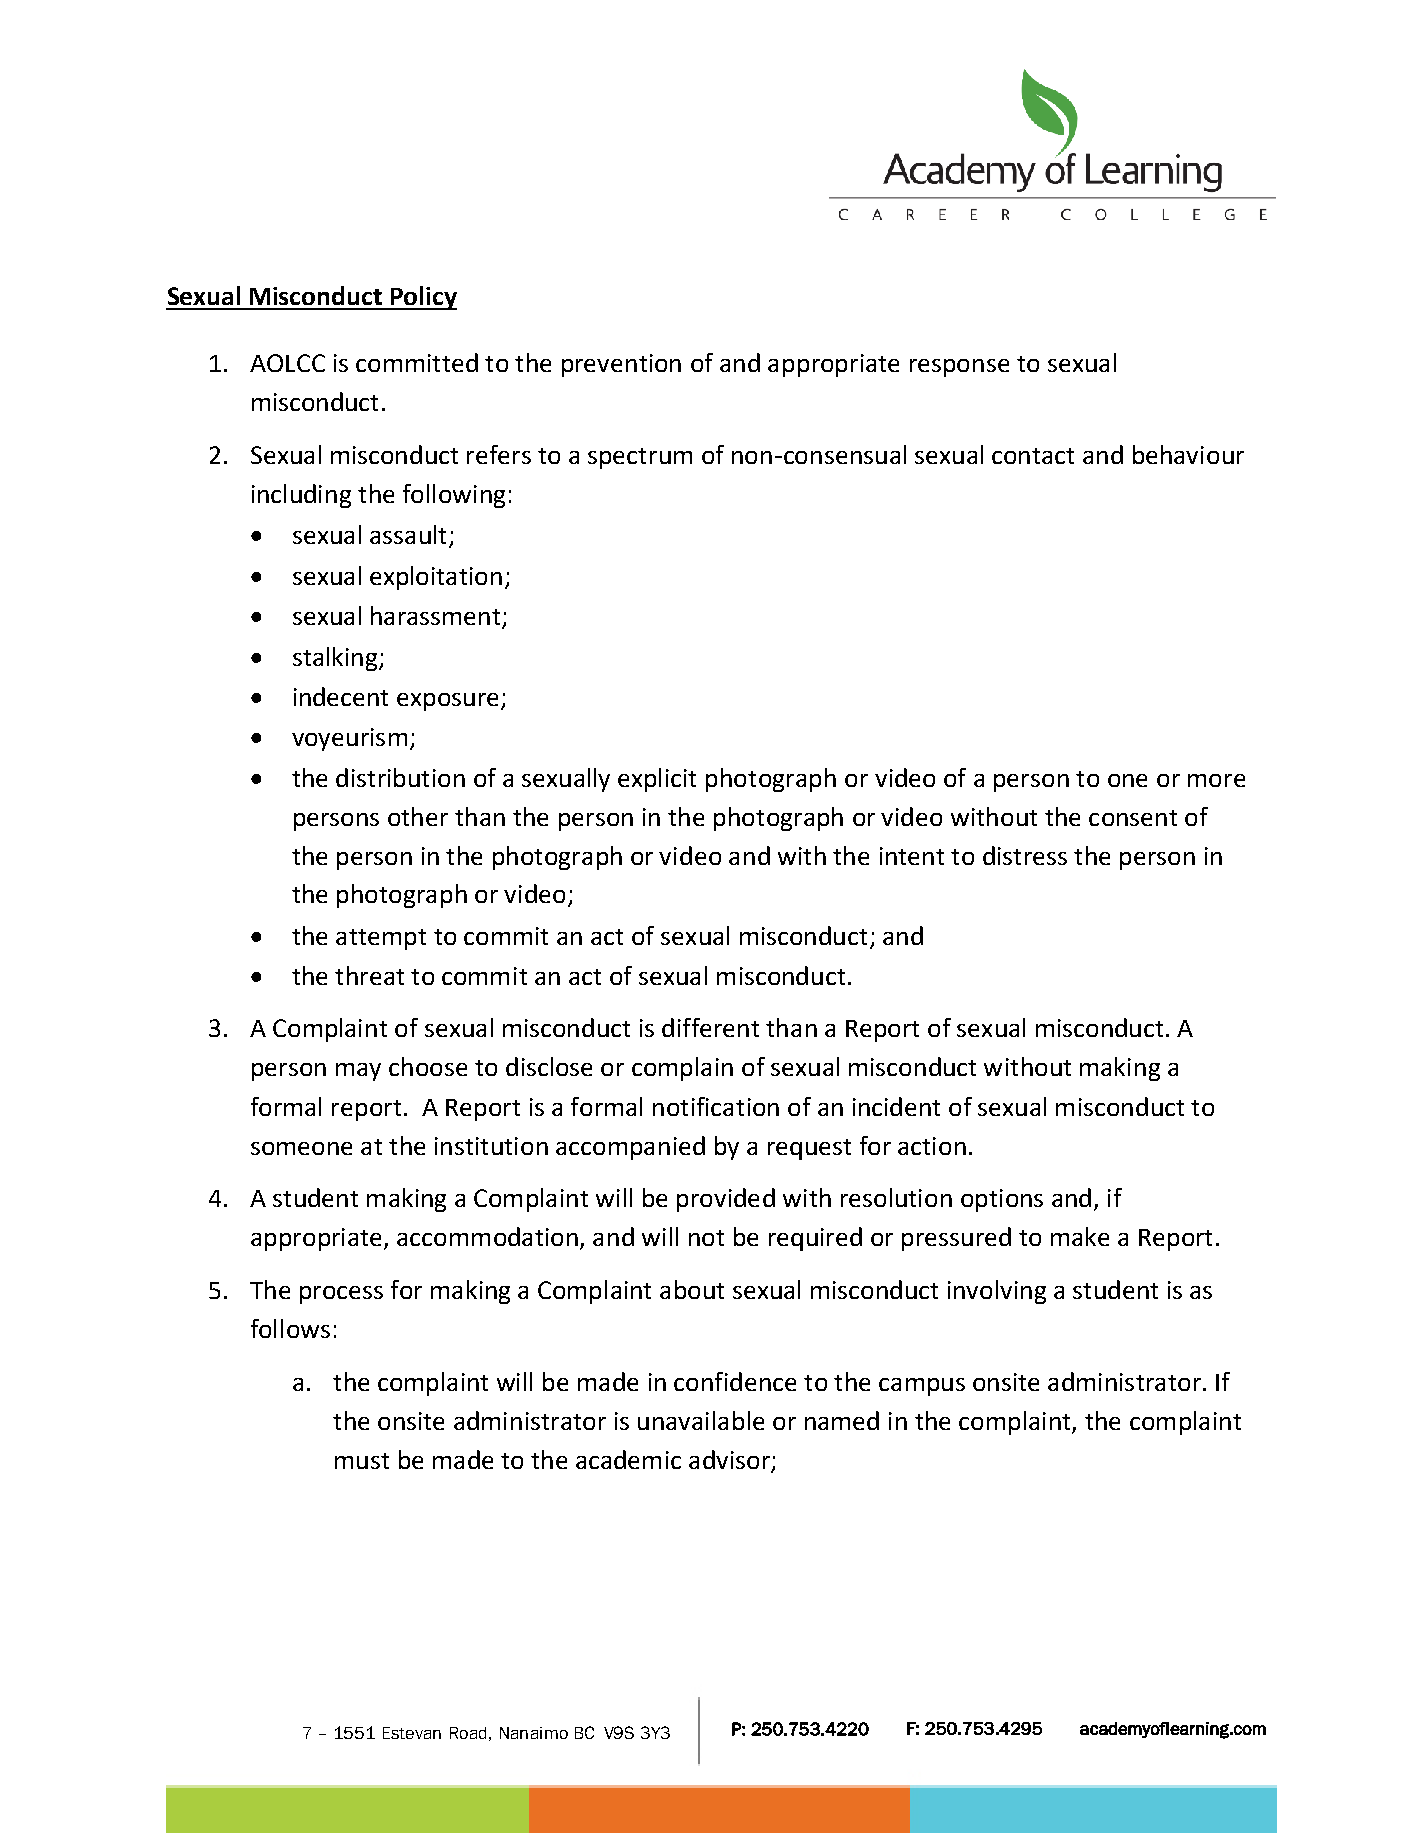  Describe the element at coordinates (341, 1295) in the page. I see `process` at that location.
